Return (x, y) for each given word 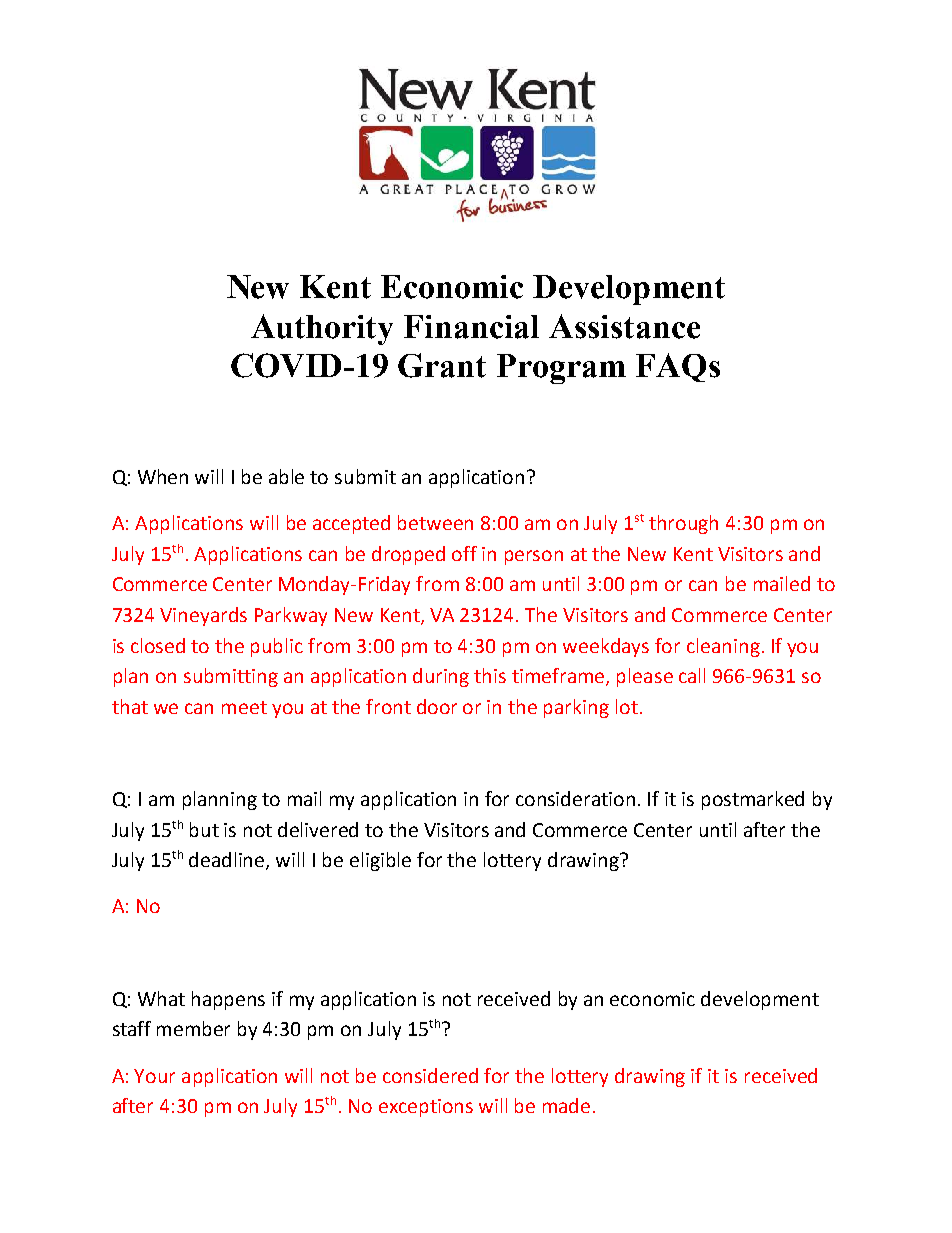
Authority (322, 329)
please (645, 677)
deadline (228, 861)
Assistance (624, 326)
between (435, 522)
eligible (380, 861)
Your (154, 1076)
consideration (575, 798)
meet (244, 707)
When (163, 476)
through (683, 524)
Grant (442, 365)
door (437, 706)
